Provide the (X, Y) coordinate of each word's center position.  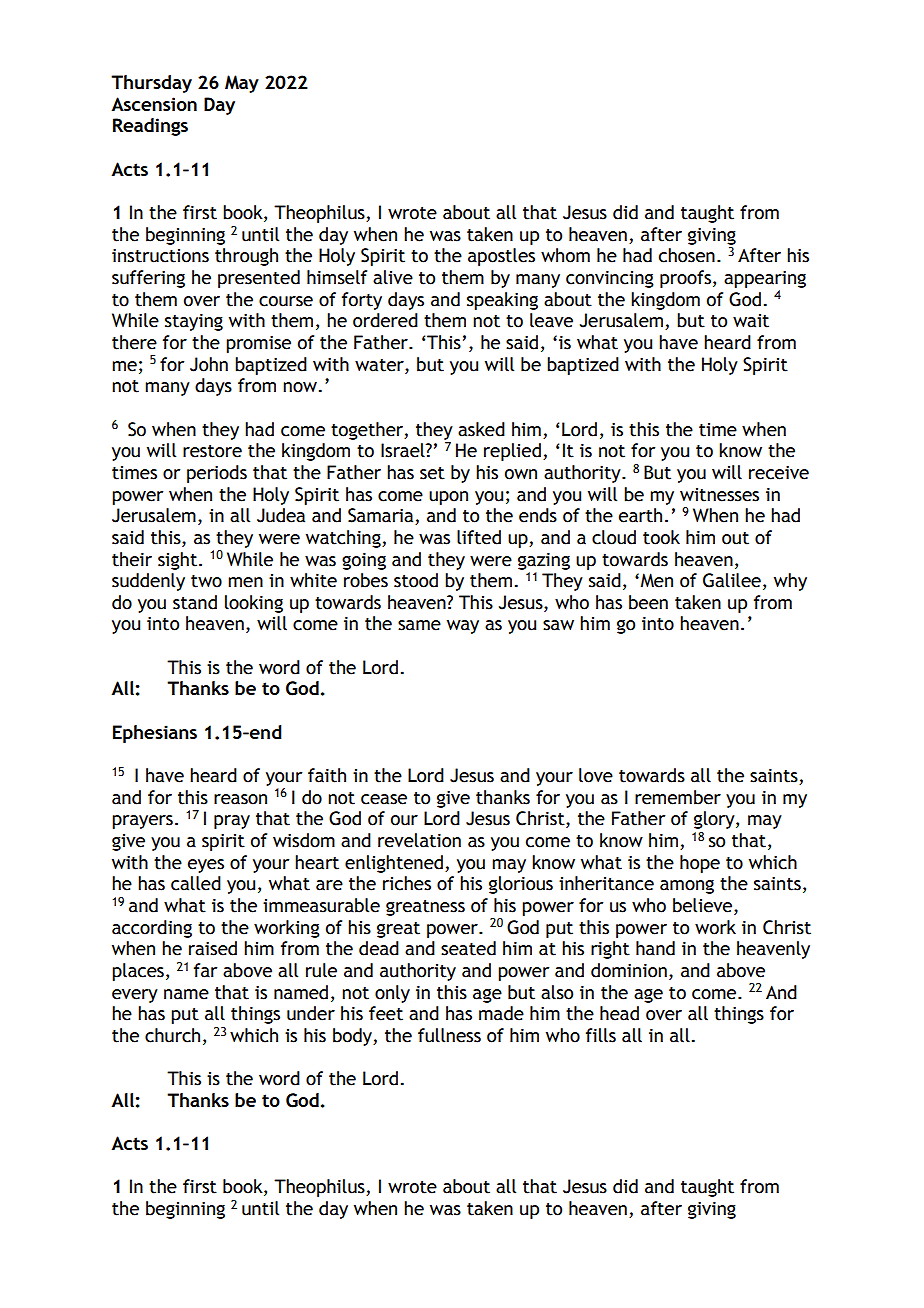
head (619, 1013)
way (463, 627)
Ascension (154, 104)
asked (481, 429)
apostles (501, 257)
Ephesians (155, 734)
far (205, 970)
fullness (449, 1035)
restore (212, 451)
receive (779, 473)
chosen (687, 255)
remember (678, 797)
